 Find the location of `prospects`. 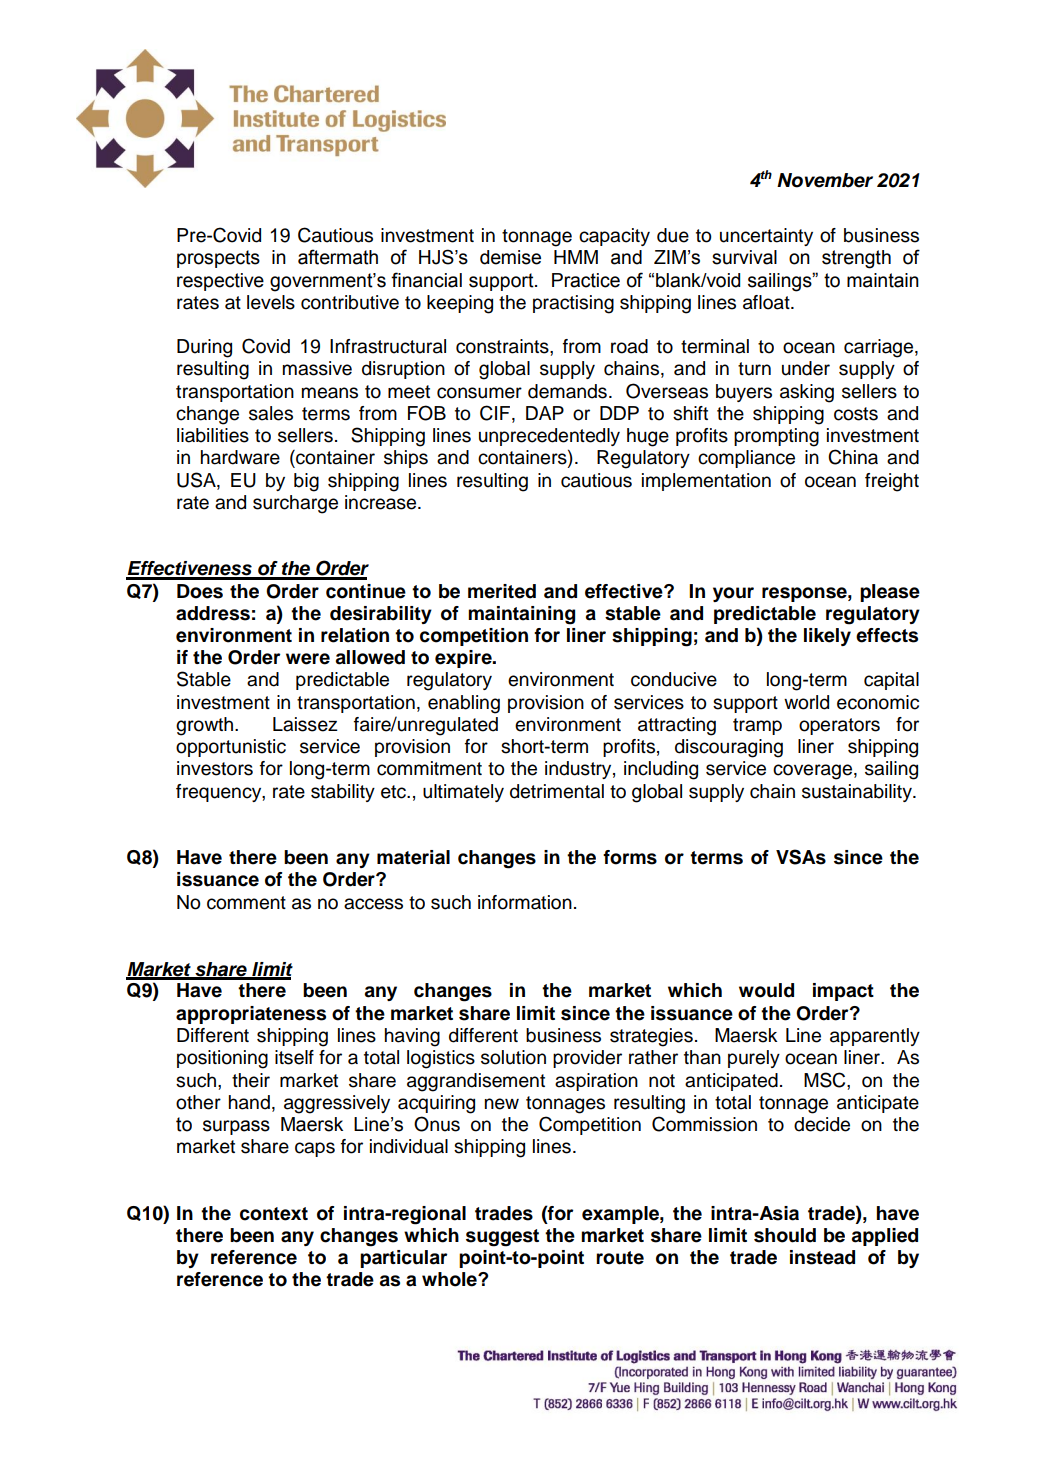

prospects is located at coordinates (218, 259).
